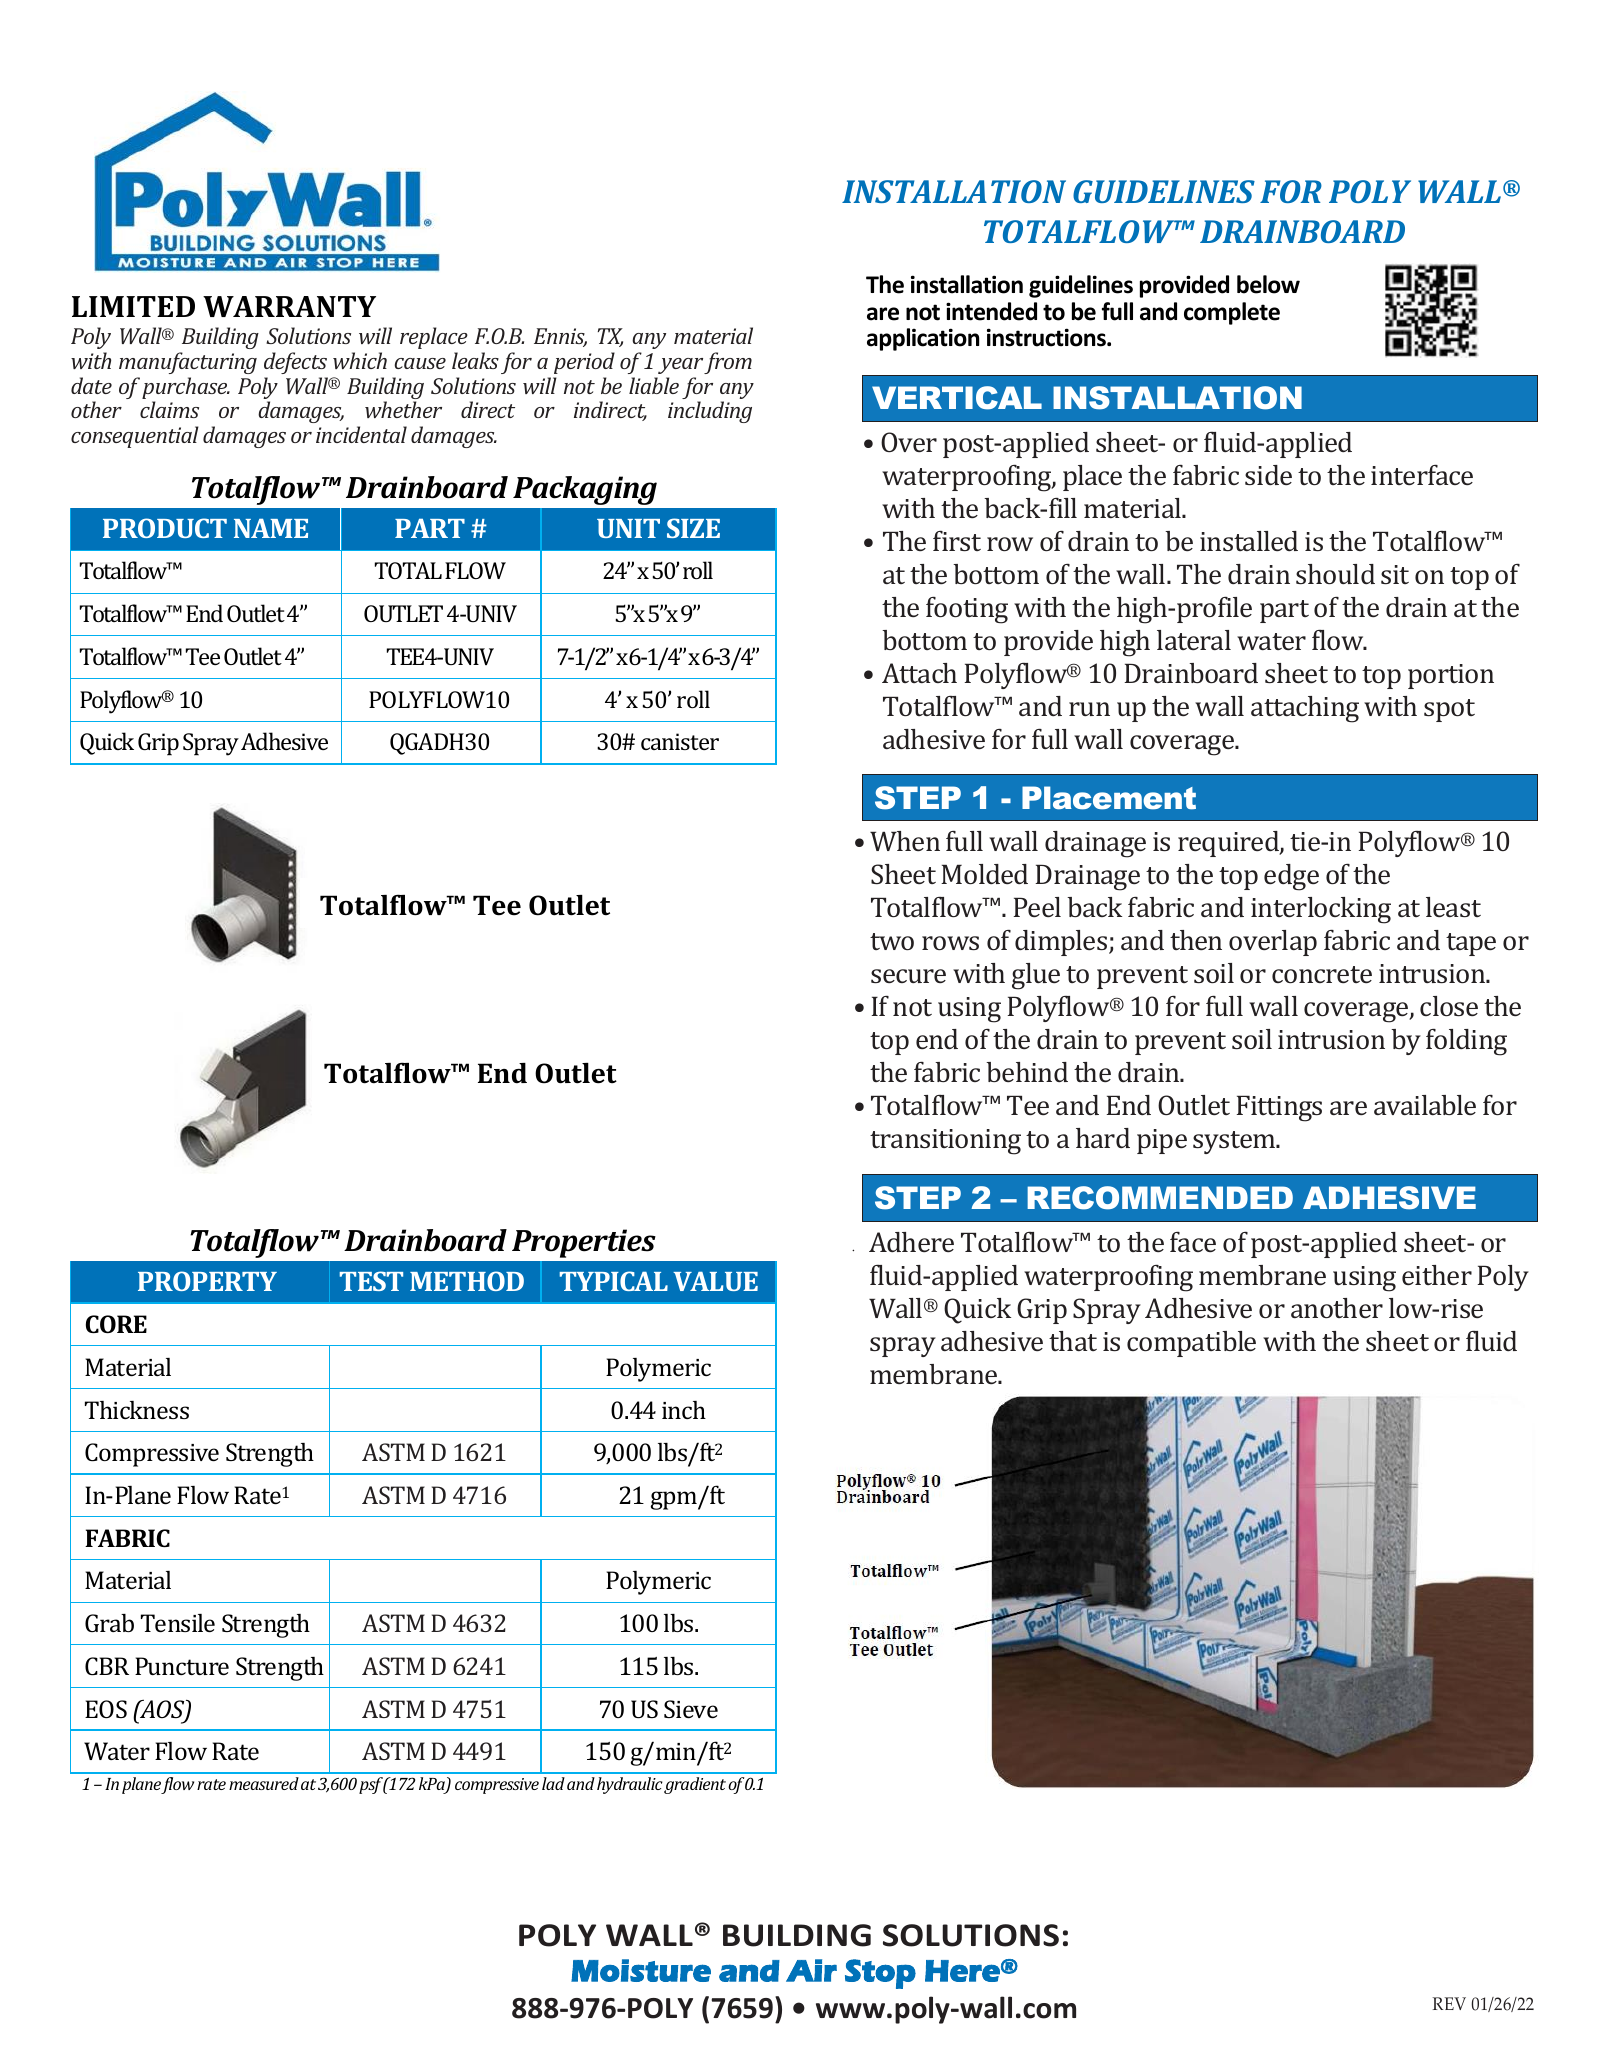 The image size is (1599, 2069). Describe the element at coordinates (264, 1783) in the page. I see `measured` at that location.
